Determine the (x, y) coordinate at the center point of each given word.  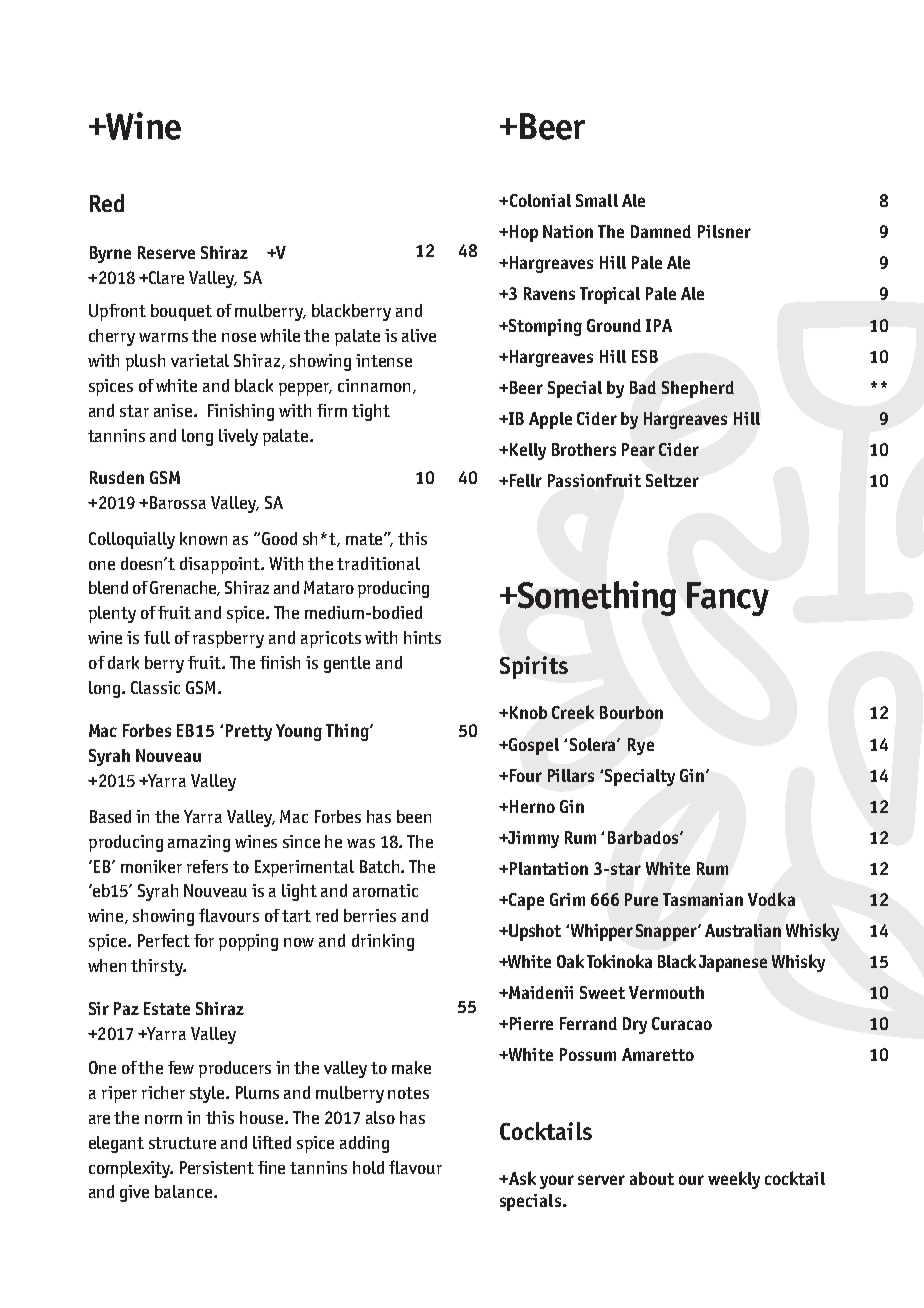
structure (182, 1143)
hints (422, 637)
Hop (524, 233)
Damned (661, 231)
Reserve (166, 252)
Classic (155, 687)
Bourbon (631, 712)
